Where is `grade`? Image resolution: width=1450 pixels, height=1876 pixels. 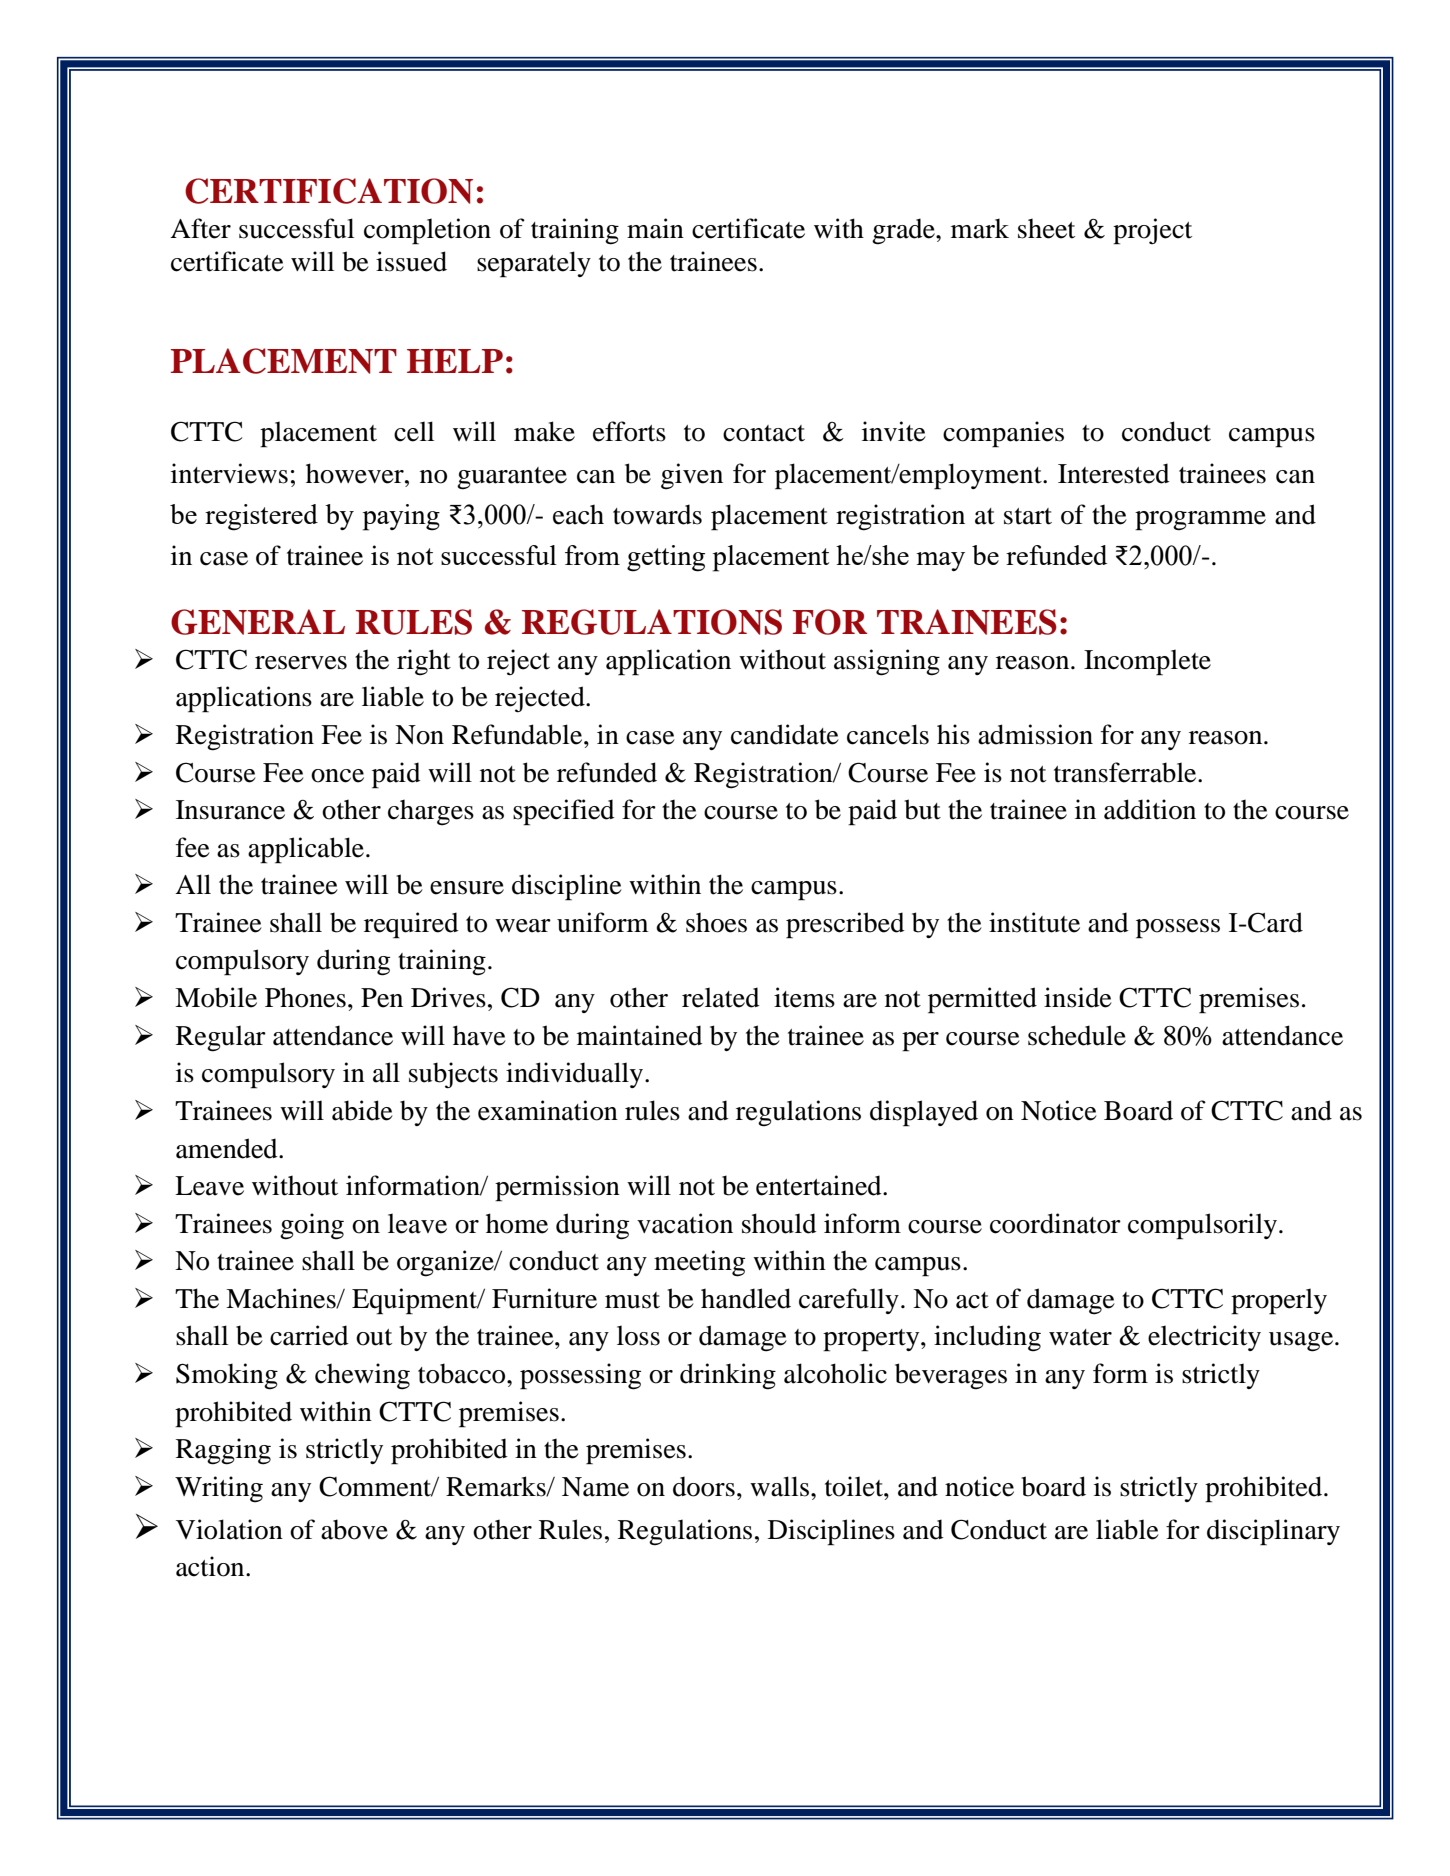
grade is located at coordinates (904, 231).
